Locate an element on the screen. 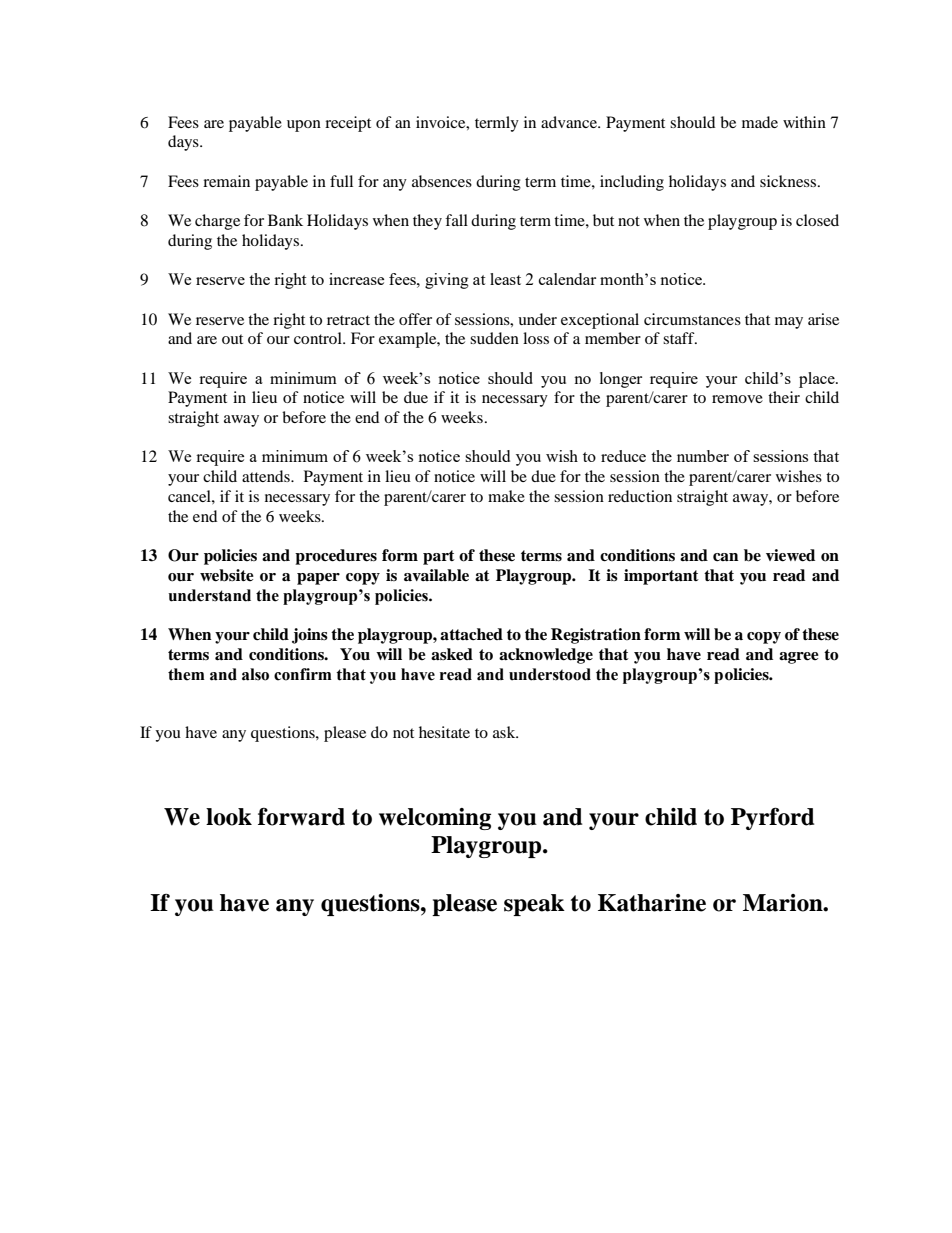 Image resolution: width=952 pixels, height=1233 pixels. upon is located at coordinates (304, 126).
